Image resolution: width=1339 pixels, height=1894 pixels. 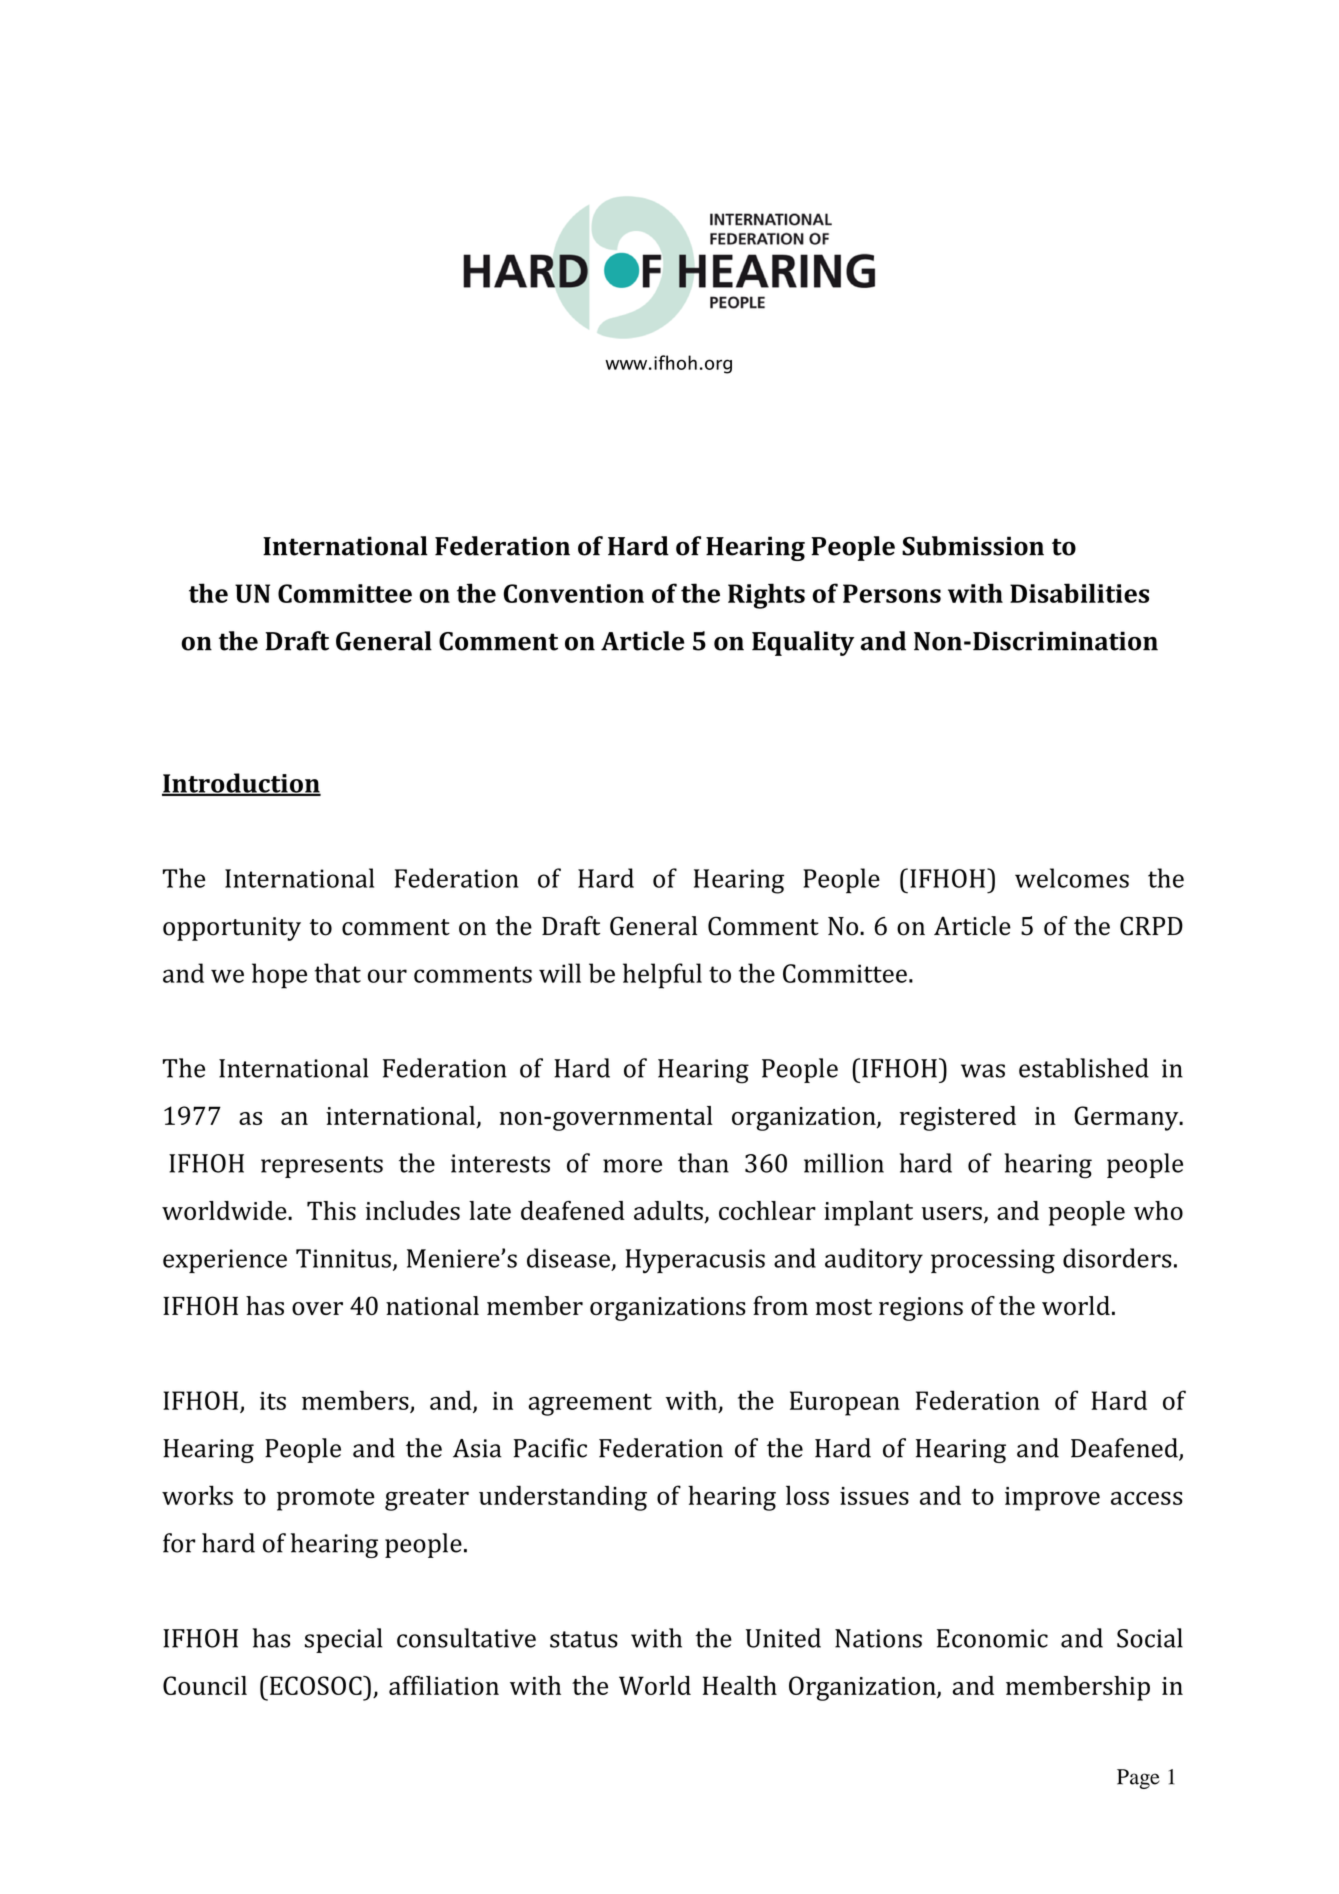 What do you see at coordinates (273, 1401) in the screenshot?
I see `its` at bounding box center [273, 1401].
